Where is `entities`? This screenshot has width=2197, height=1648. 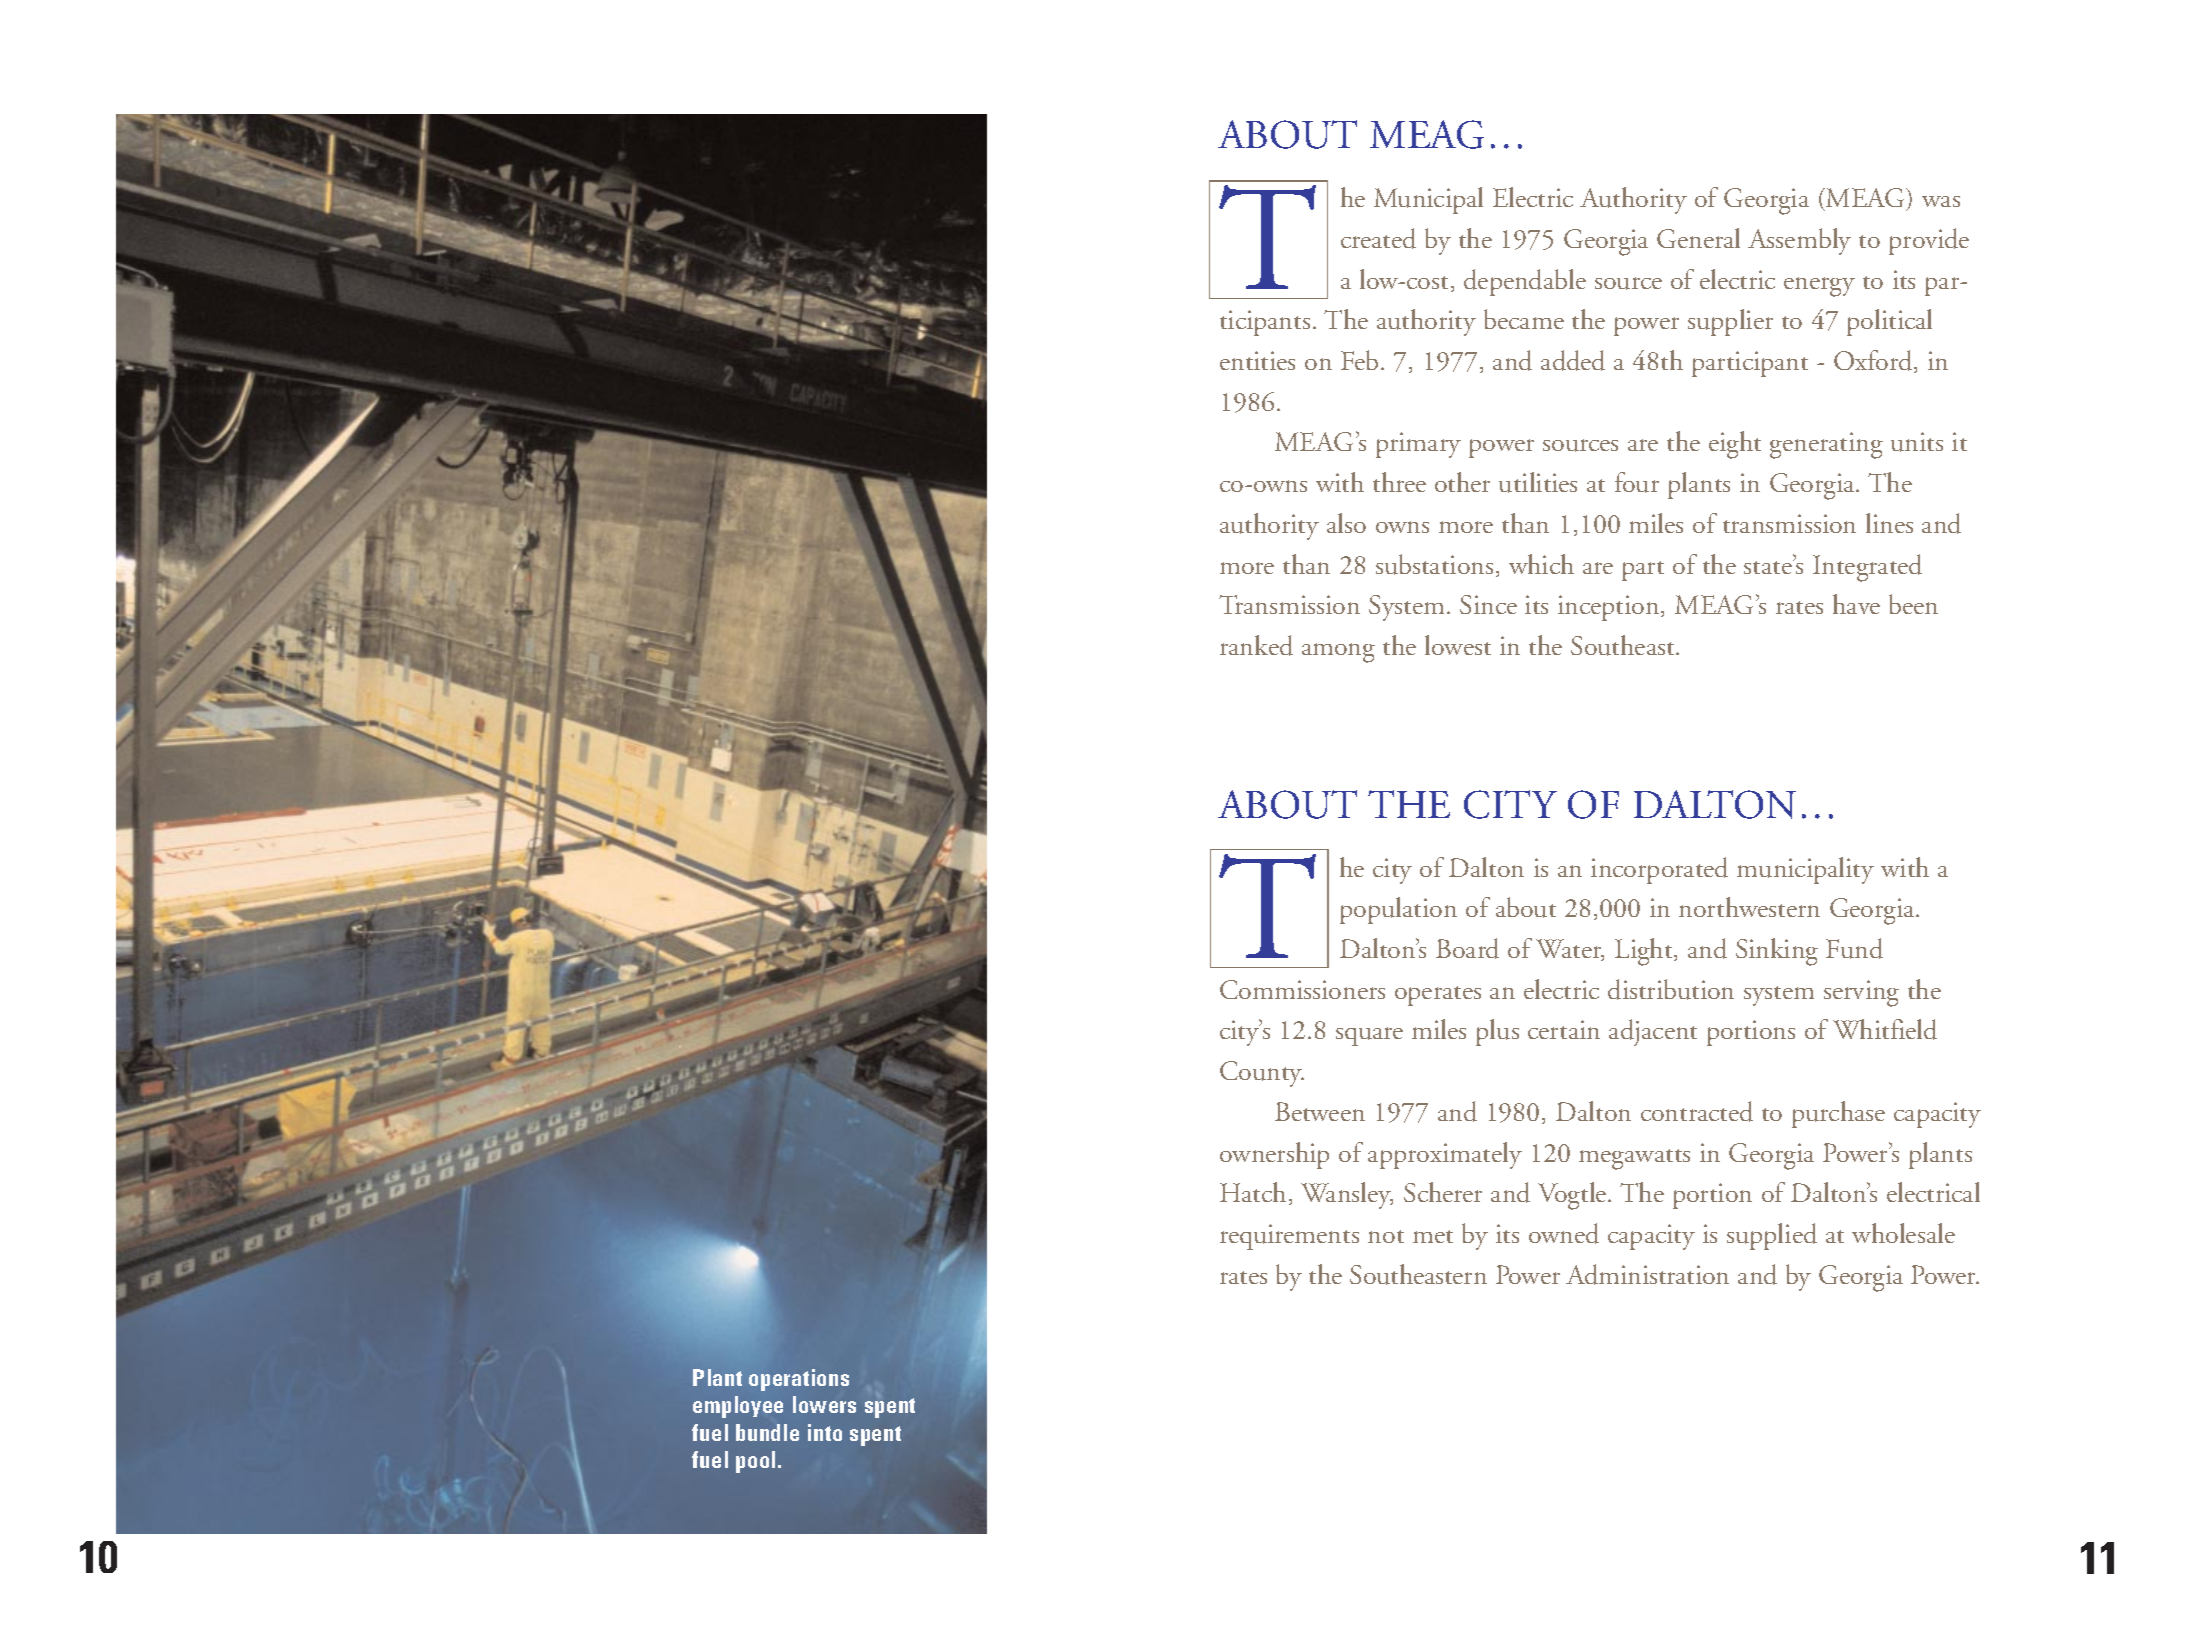
entities is located at coordinates (1257, 360).
